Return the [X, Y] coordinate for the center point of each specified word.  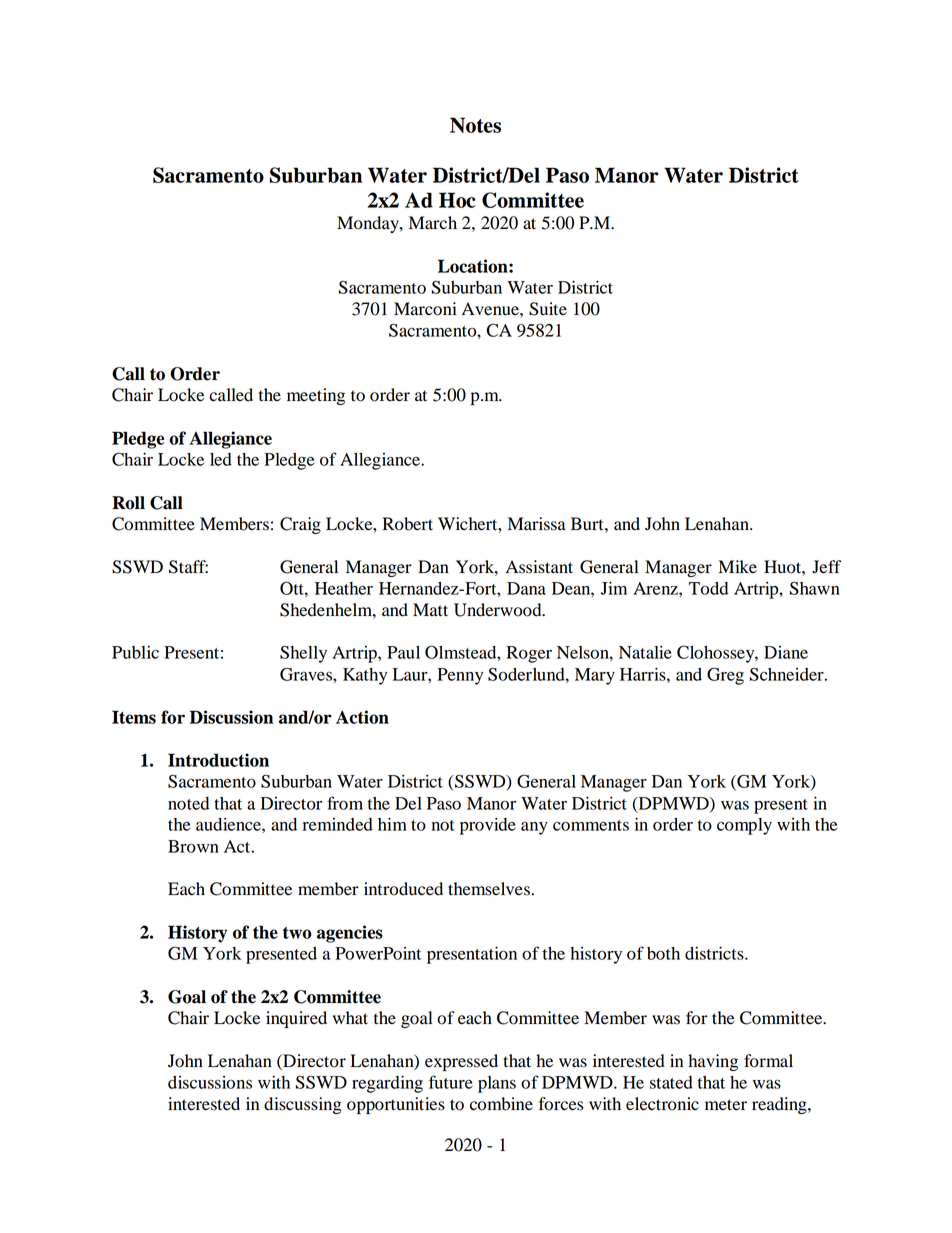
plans [497, 1084]
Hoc [457, 200]
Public [135, 652]
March [433, 223]
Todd [708, 588]
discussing [303, 1105]
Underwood [499, 610]
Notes [475, 125]
